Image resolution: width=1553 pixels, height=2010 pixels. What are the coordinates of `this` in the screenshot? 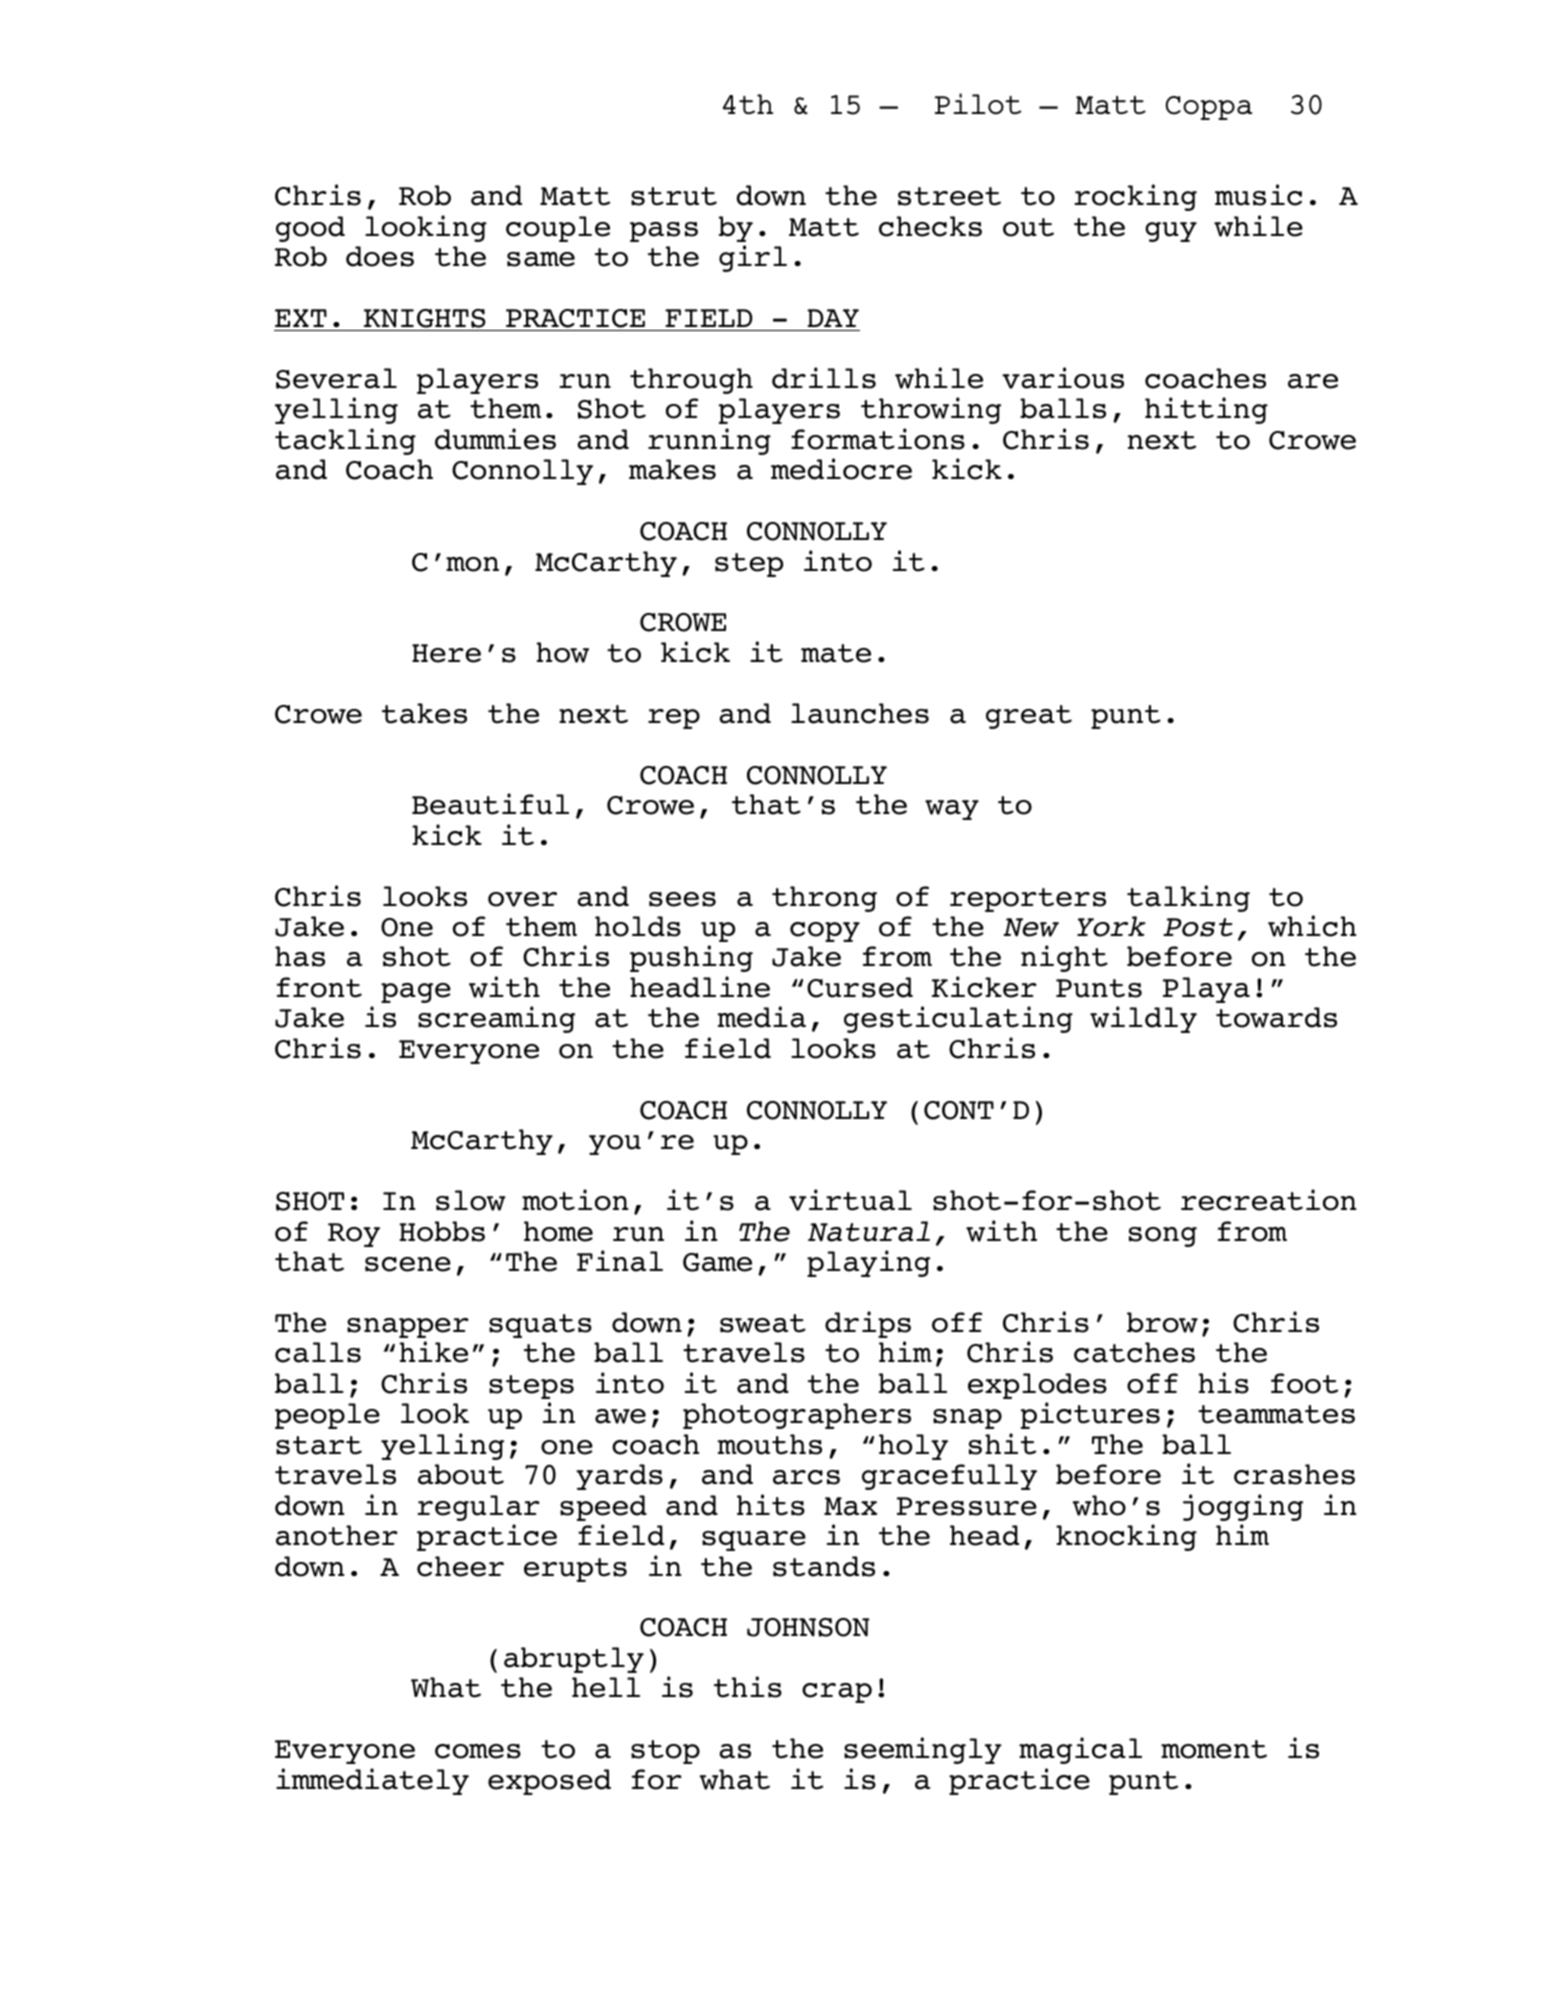 It's located at (748, 1687).
